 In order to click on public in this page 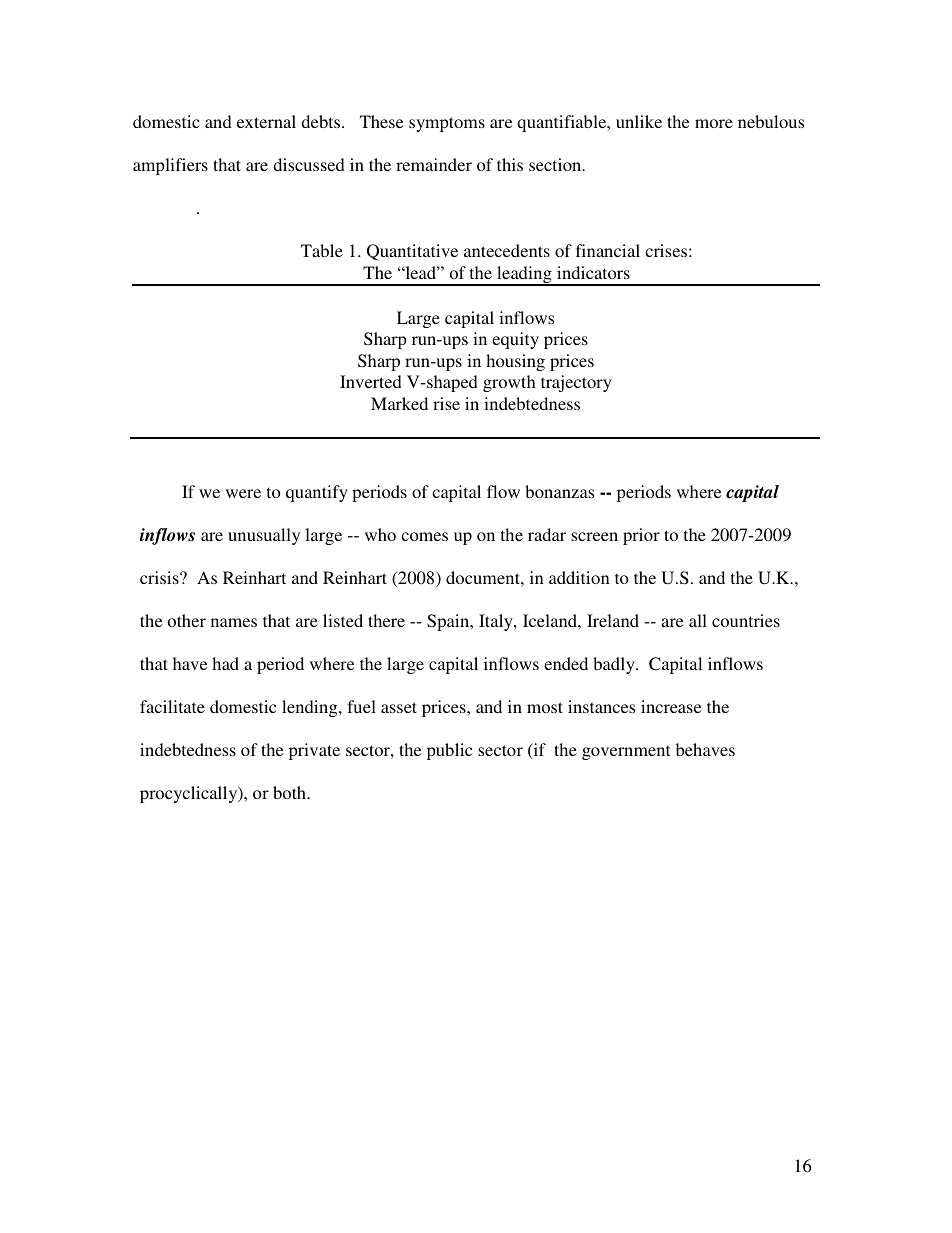, I will do `click(449, 751)`.
